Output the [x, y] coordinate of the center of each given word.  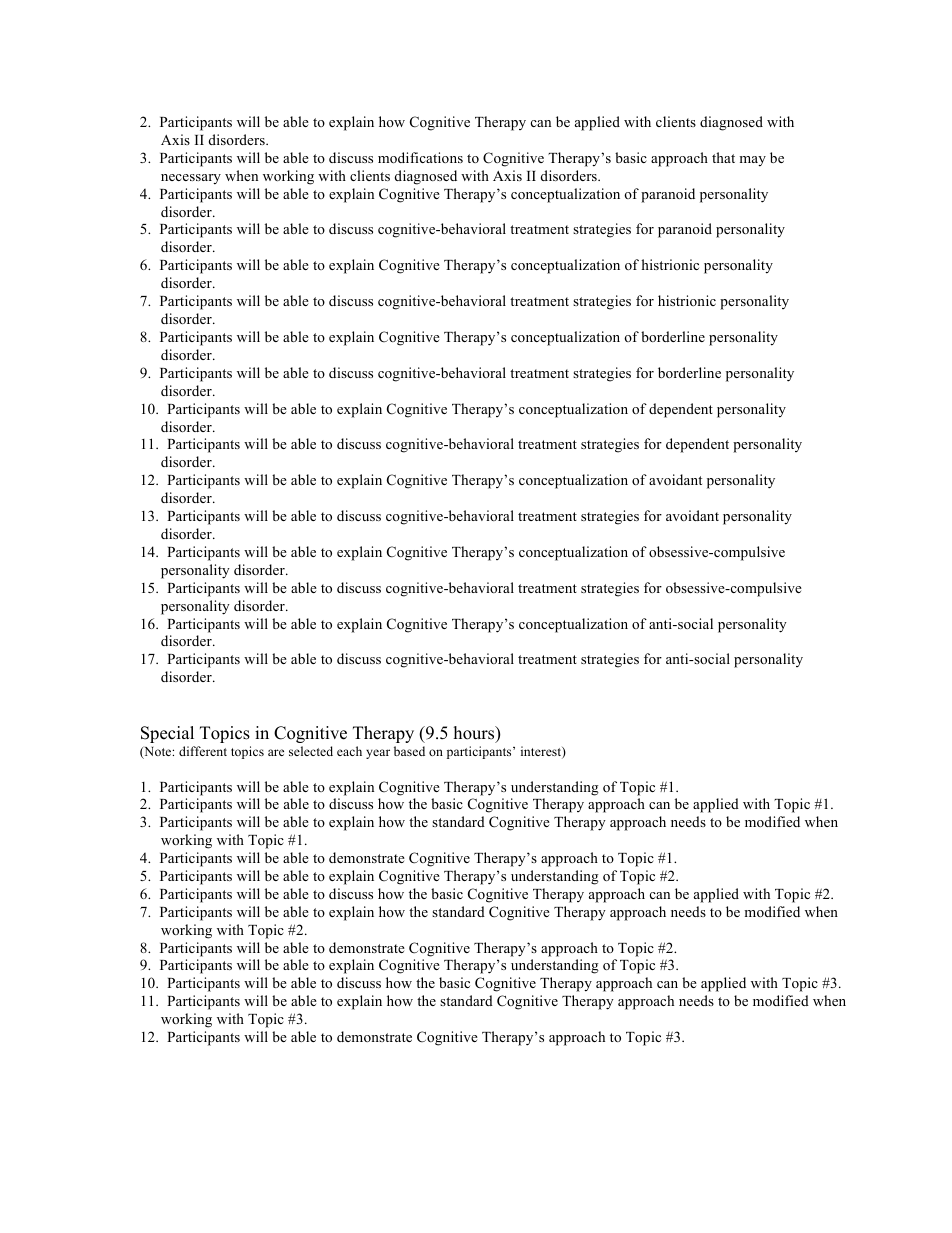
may [752, 161]
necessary [191, 179]
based [409, 751]
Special [167, 734]
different [203, 751]
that [723, 157]
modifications [420, 157]
